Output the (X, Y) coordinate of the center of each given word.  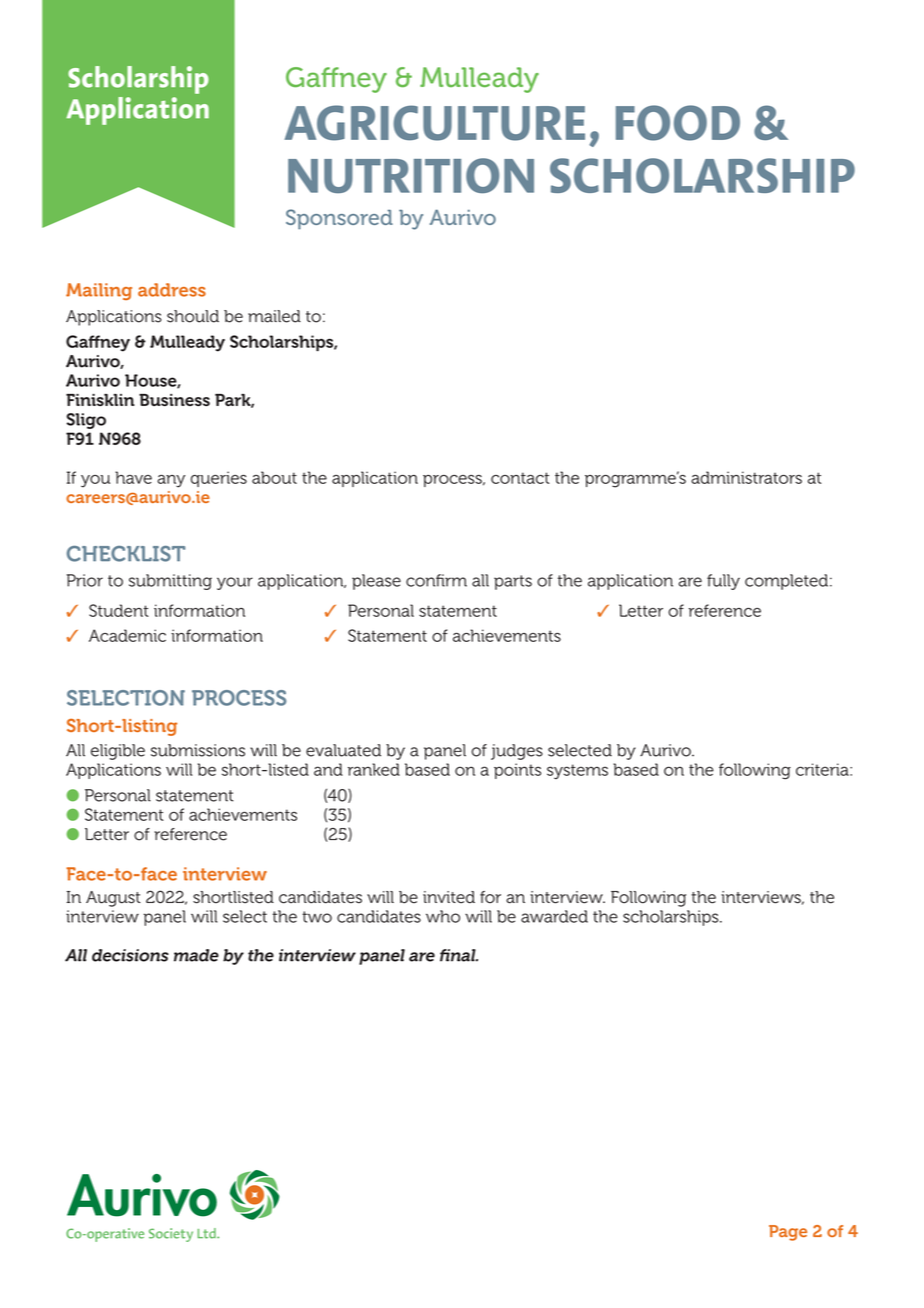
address (172, 290)
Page (788, 1233)
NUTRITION (411, 175)
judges (517, 752)
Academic (127, 635)
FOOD (678, 123)
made (196, 955)
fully (723, 582)
